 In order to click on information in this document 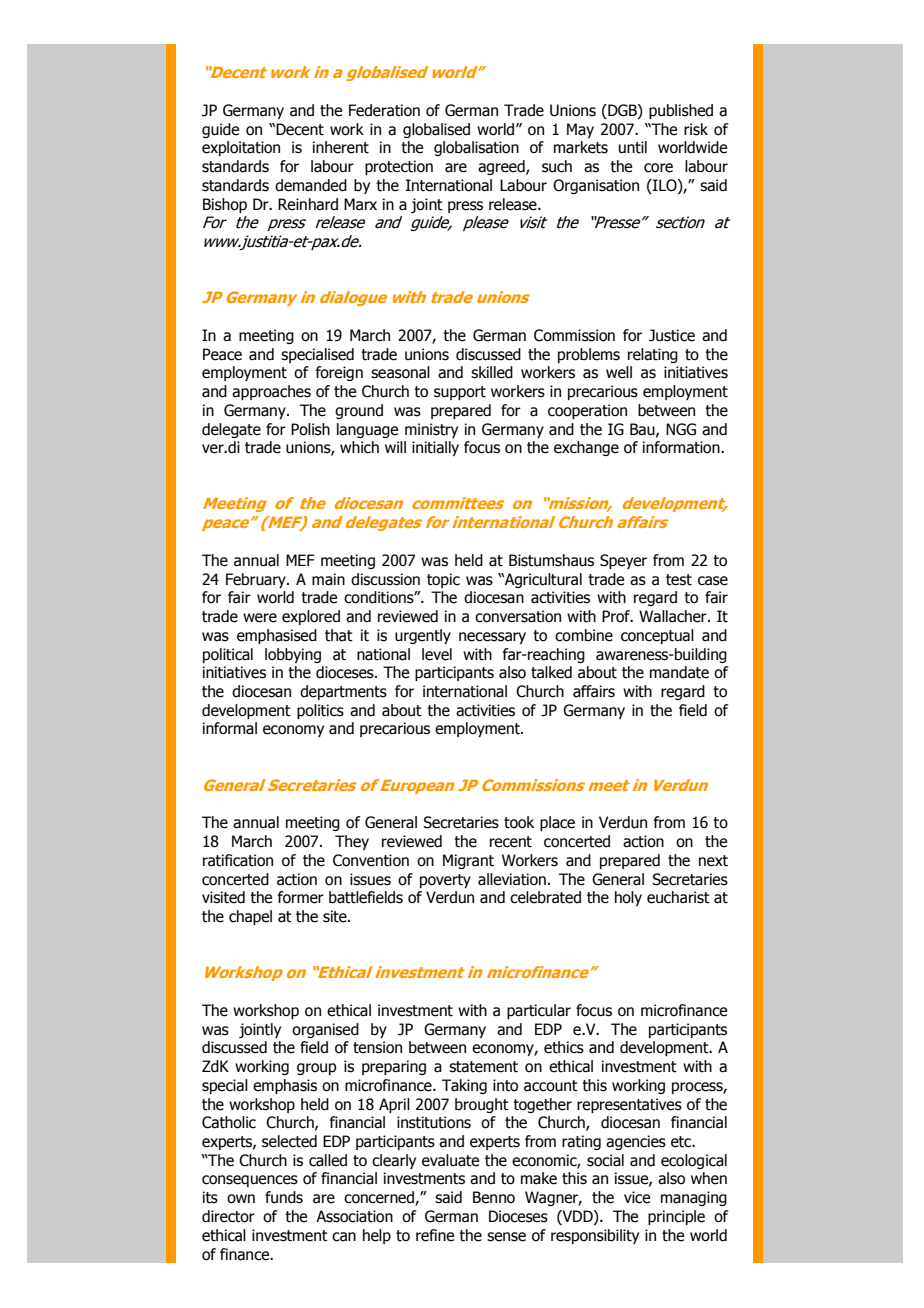, I will do `click(682, 447)`.
